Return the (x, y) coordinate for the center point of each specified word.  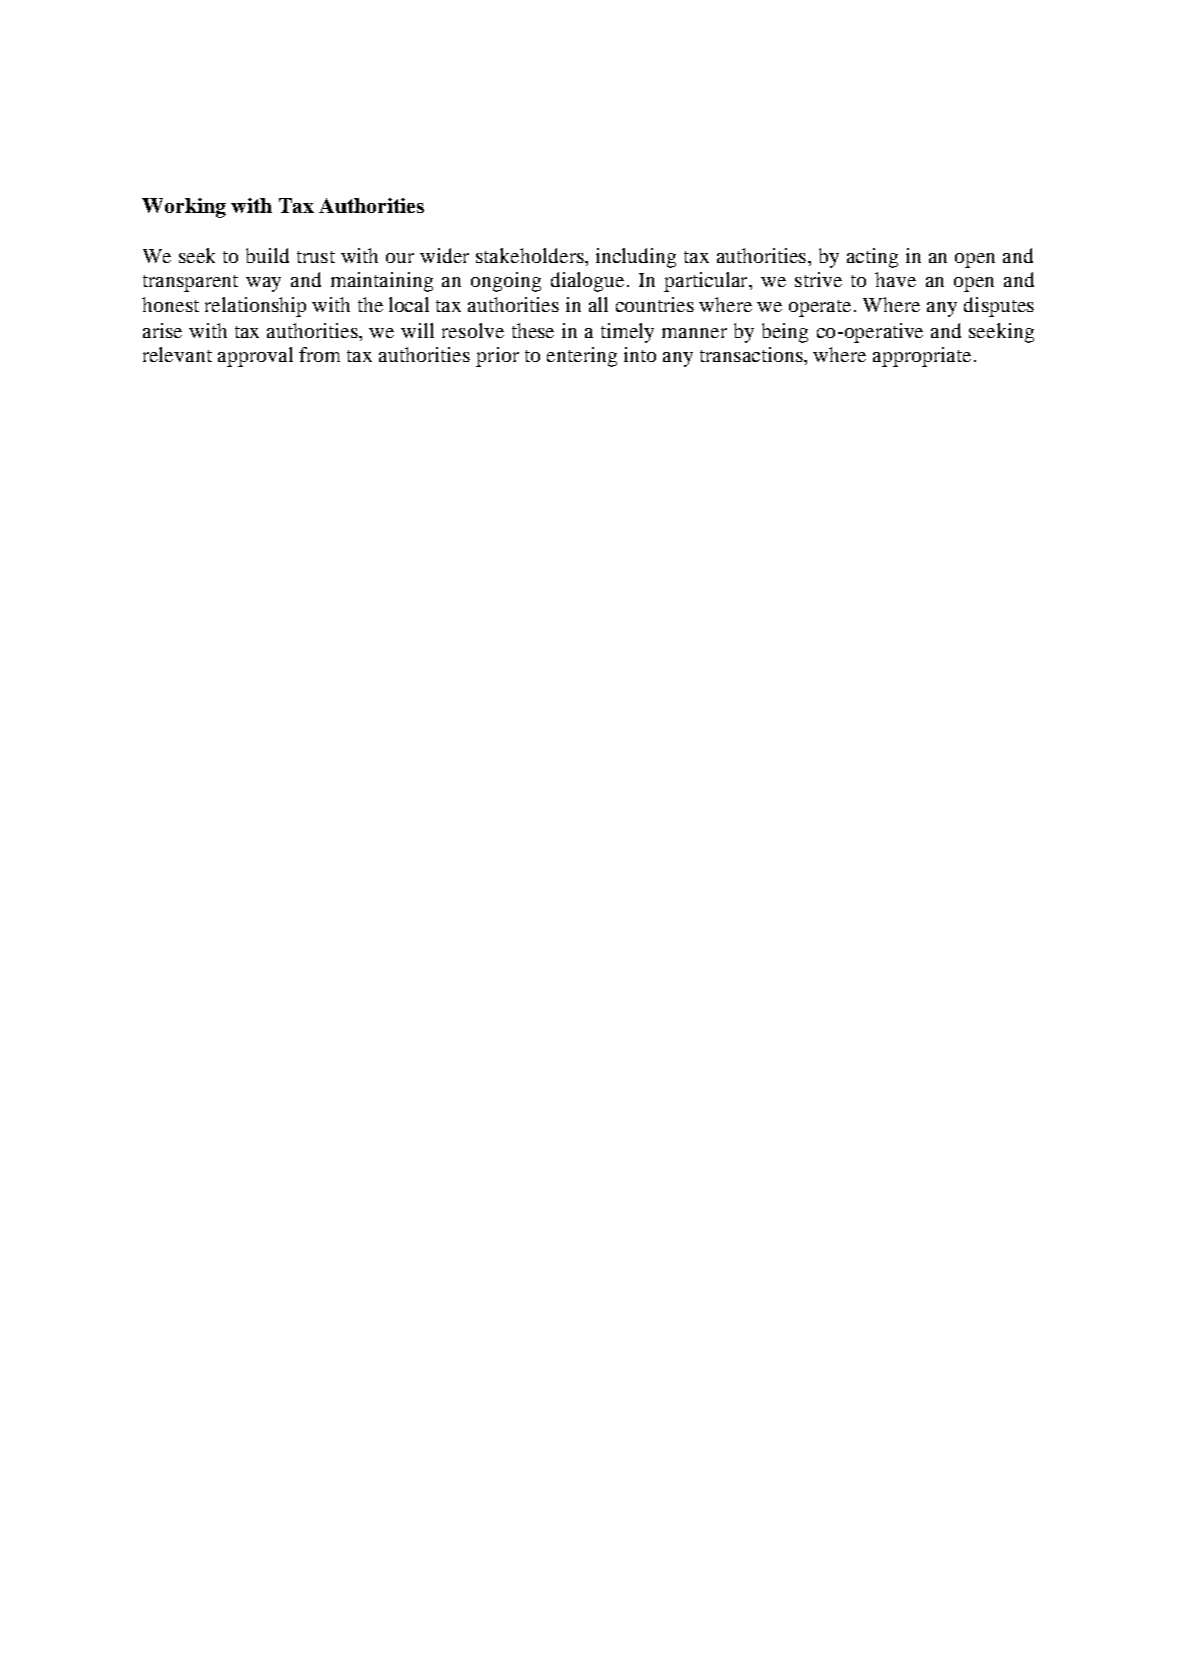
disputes (999, 307)
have (895, 279)
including (636, 258)
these (533, 330)
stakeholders (531, 255)
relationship (255, 307)
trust (316, 257)
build (267, 255)
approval (255, 357)
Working (184, 208)
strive (818, 279)
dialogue (587, 282)
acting (872, 258)
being (785, 333)
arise (162, 330)
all (598, 304)
